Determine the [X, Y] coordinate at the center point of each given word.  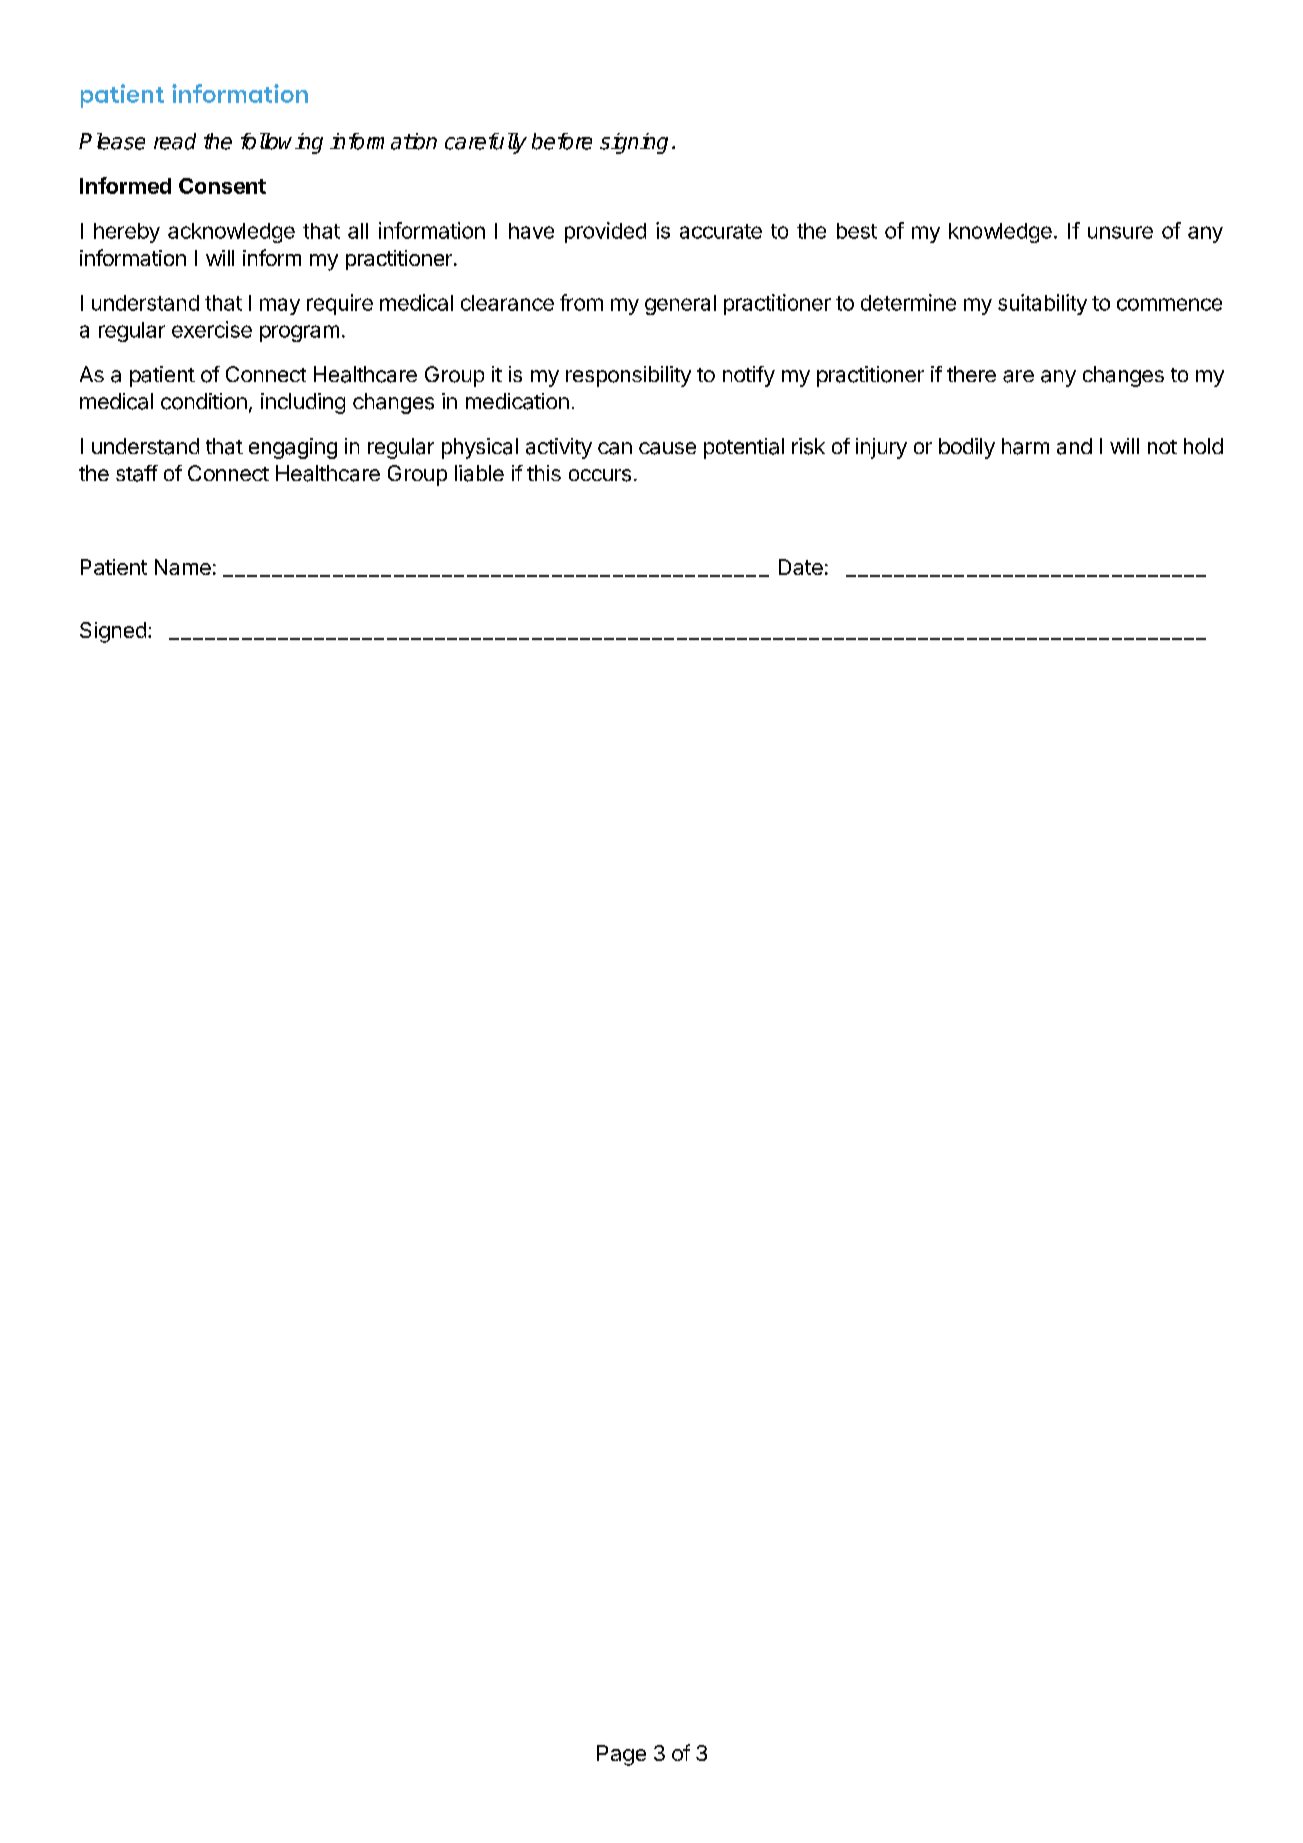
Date [801, 567]
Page [621, 1755]
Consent [222, 186]
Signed [113, 632]
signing [634, 143]
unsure [1120, 232]
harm [1025, 446]
